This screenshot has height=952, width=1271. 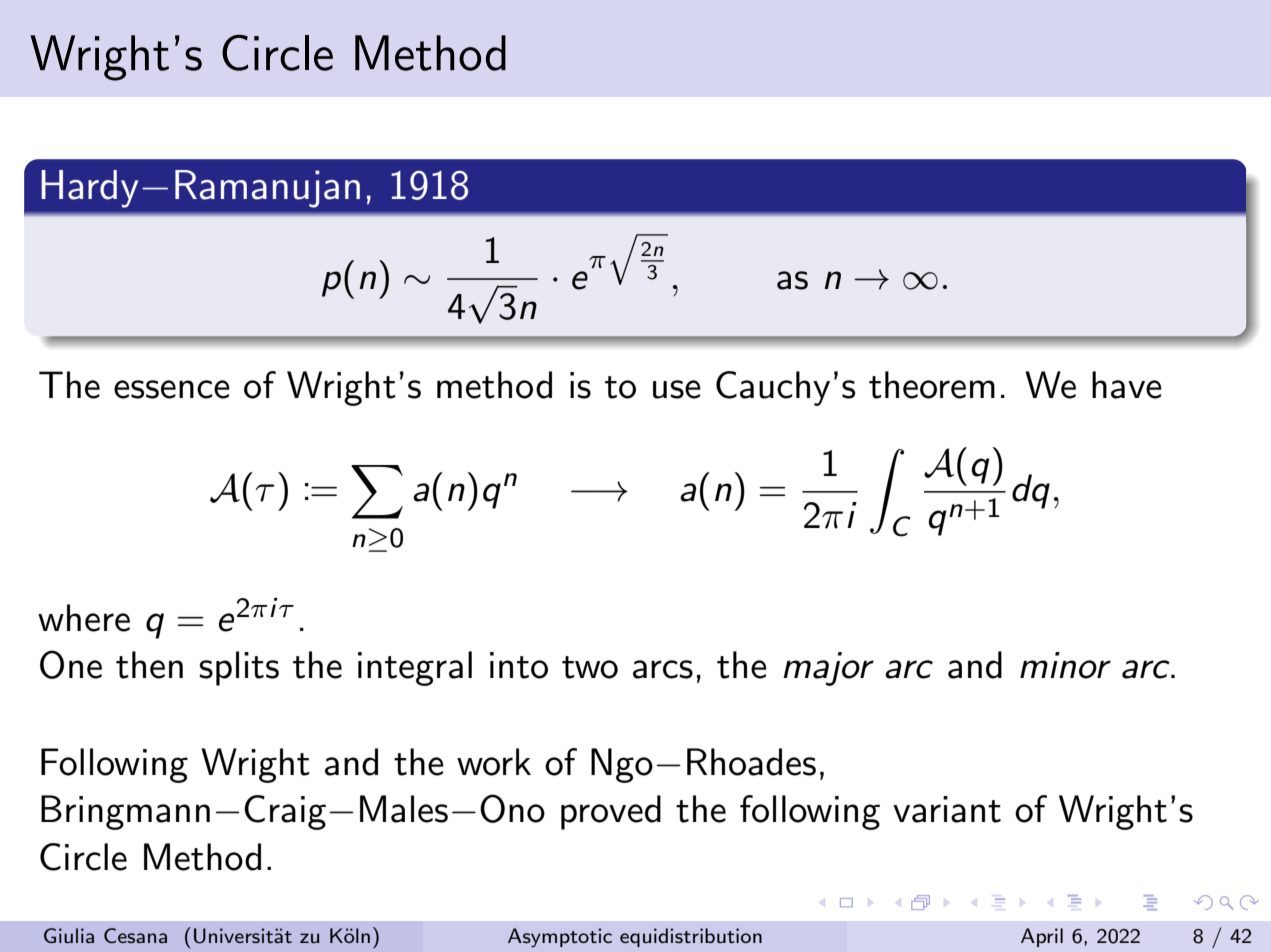 What do you see at coordinates (677, 389) in the screenshot?
I see `use` at bounding box center [677, 389].
